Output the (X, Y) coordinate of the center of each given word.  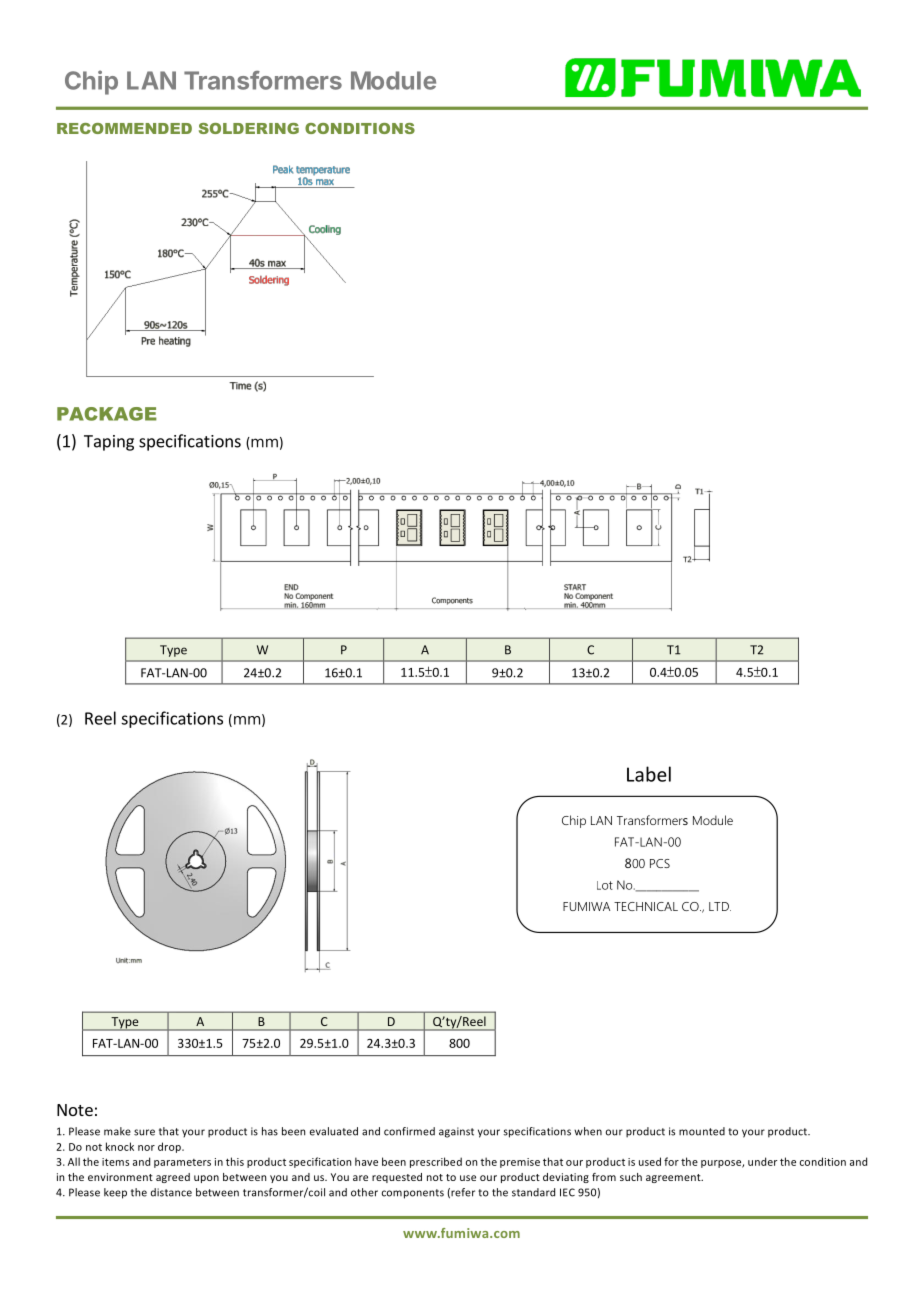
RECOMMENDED (124, 128)
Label (649, 774)
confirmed (409, 1131)
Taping (109, 443)
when (588, 1131)
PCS (660, 863)
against (456, 1132)
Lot (605, 885)
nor (146, 1148)
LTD (720, 906)
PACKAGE (107, 414)
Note (75, 1110)
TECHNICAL (646, 906)
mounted (702, 1131)
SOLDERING (249, 128)
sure (144, 1132)
